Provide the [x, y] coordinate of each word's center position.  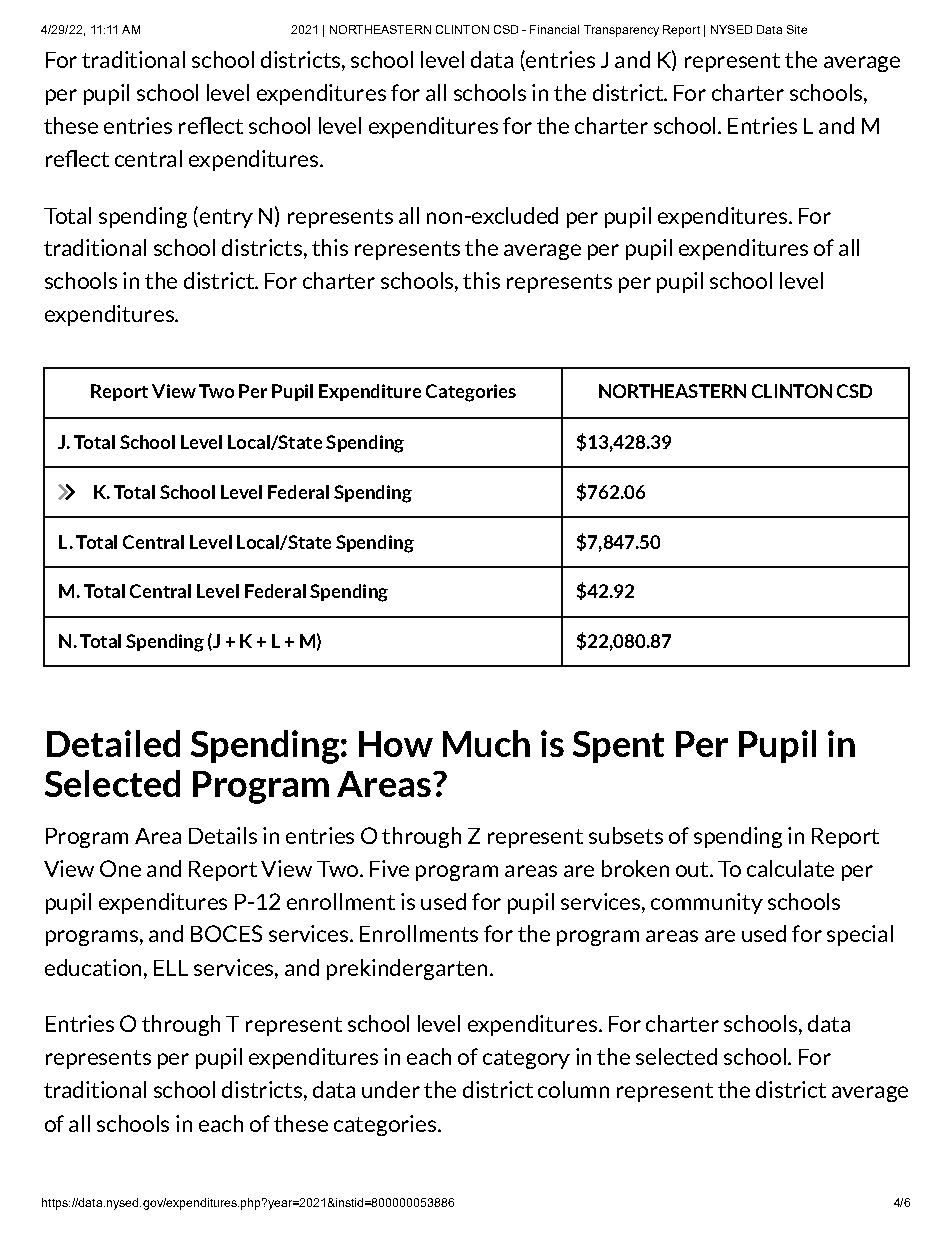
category [526, 1059]
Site [797, 29]
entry [225, 217]
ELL [171, 968]
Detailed [113, 743]
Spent [618, 747]
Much [486, 743]
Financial [554, 29]
